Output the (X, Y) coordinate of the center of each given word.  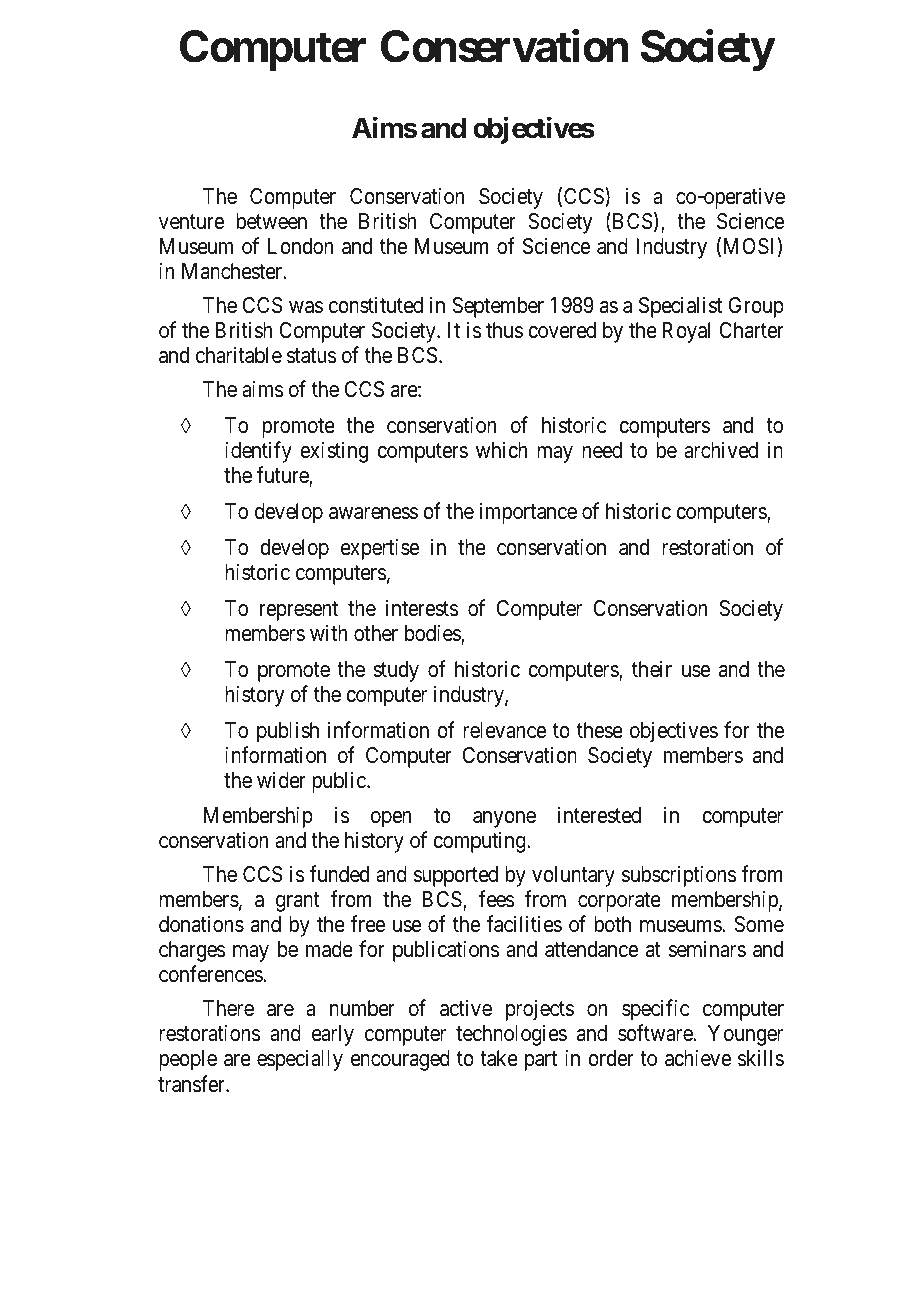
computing (480, 842)
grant (298, 902)
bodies (433, 635)
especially (300, 1060)
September (498, 307)
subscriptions (679, 876)
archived (721, 450)
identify (258, 452)
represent (299, 611)
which (502, 450)
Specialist (680, 307)
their (652, 669)
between (271, 221)
